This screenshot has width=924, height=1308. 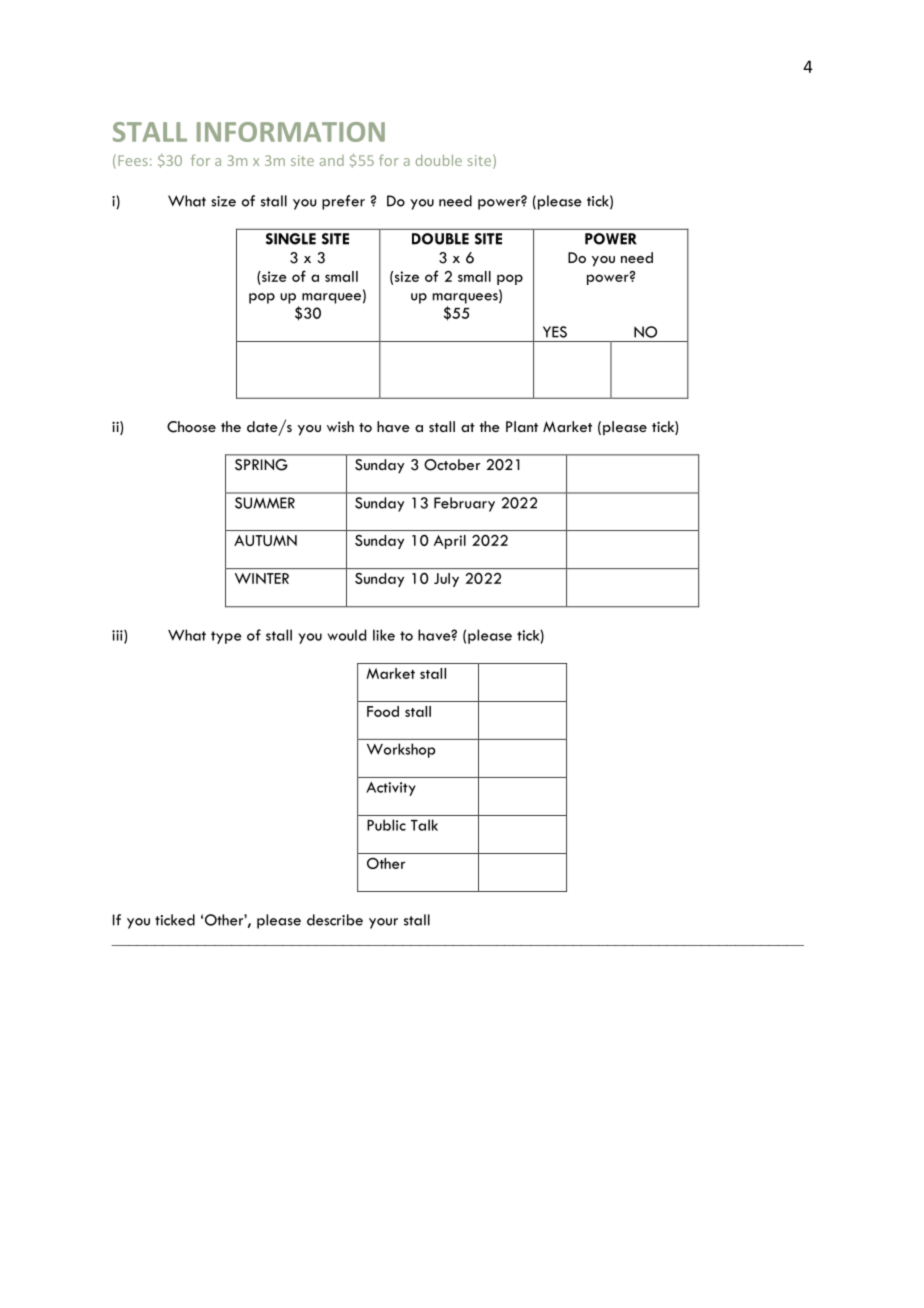 What do you see at coordinates (191, 427) in the screenshot?
I see `Choose` at bounding box center [191, 427].
